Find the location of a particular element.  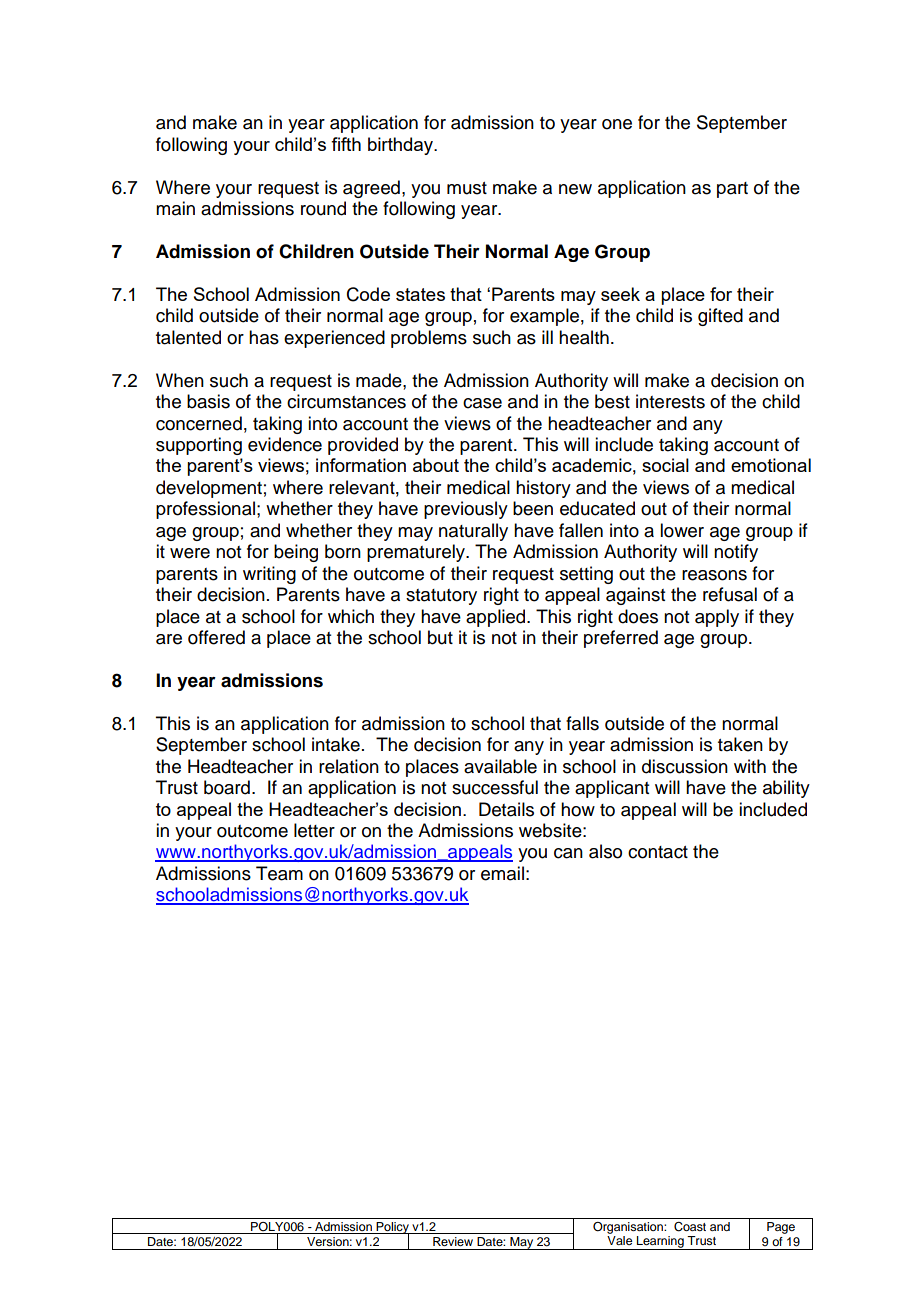

previously is located at coordinates (466, 510).
